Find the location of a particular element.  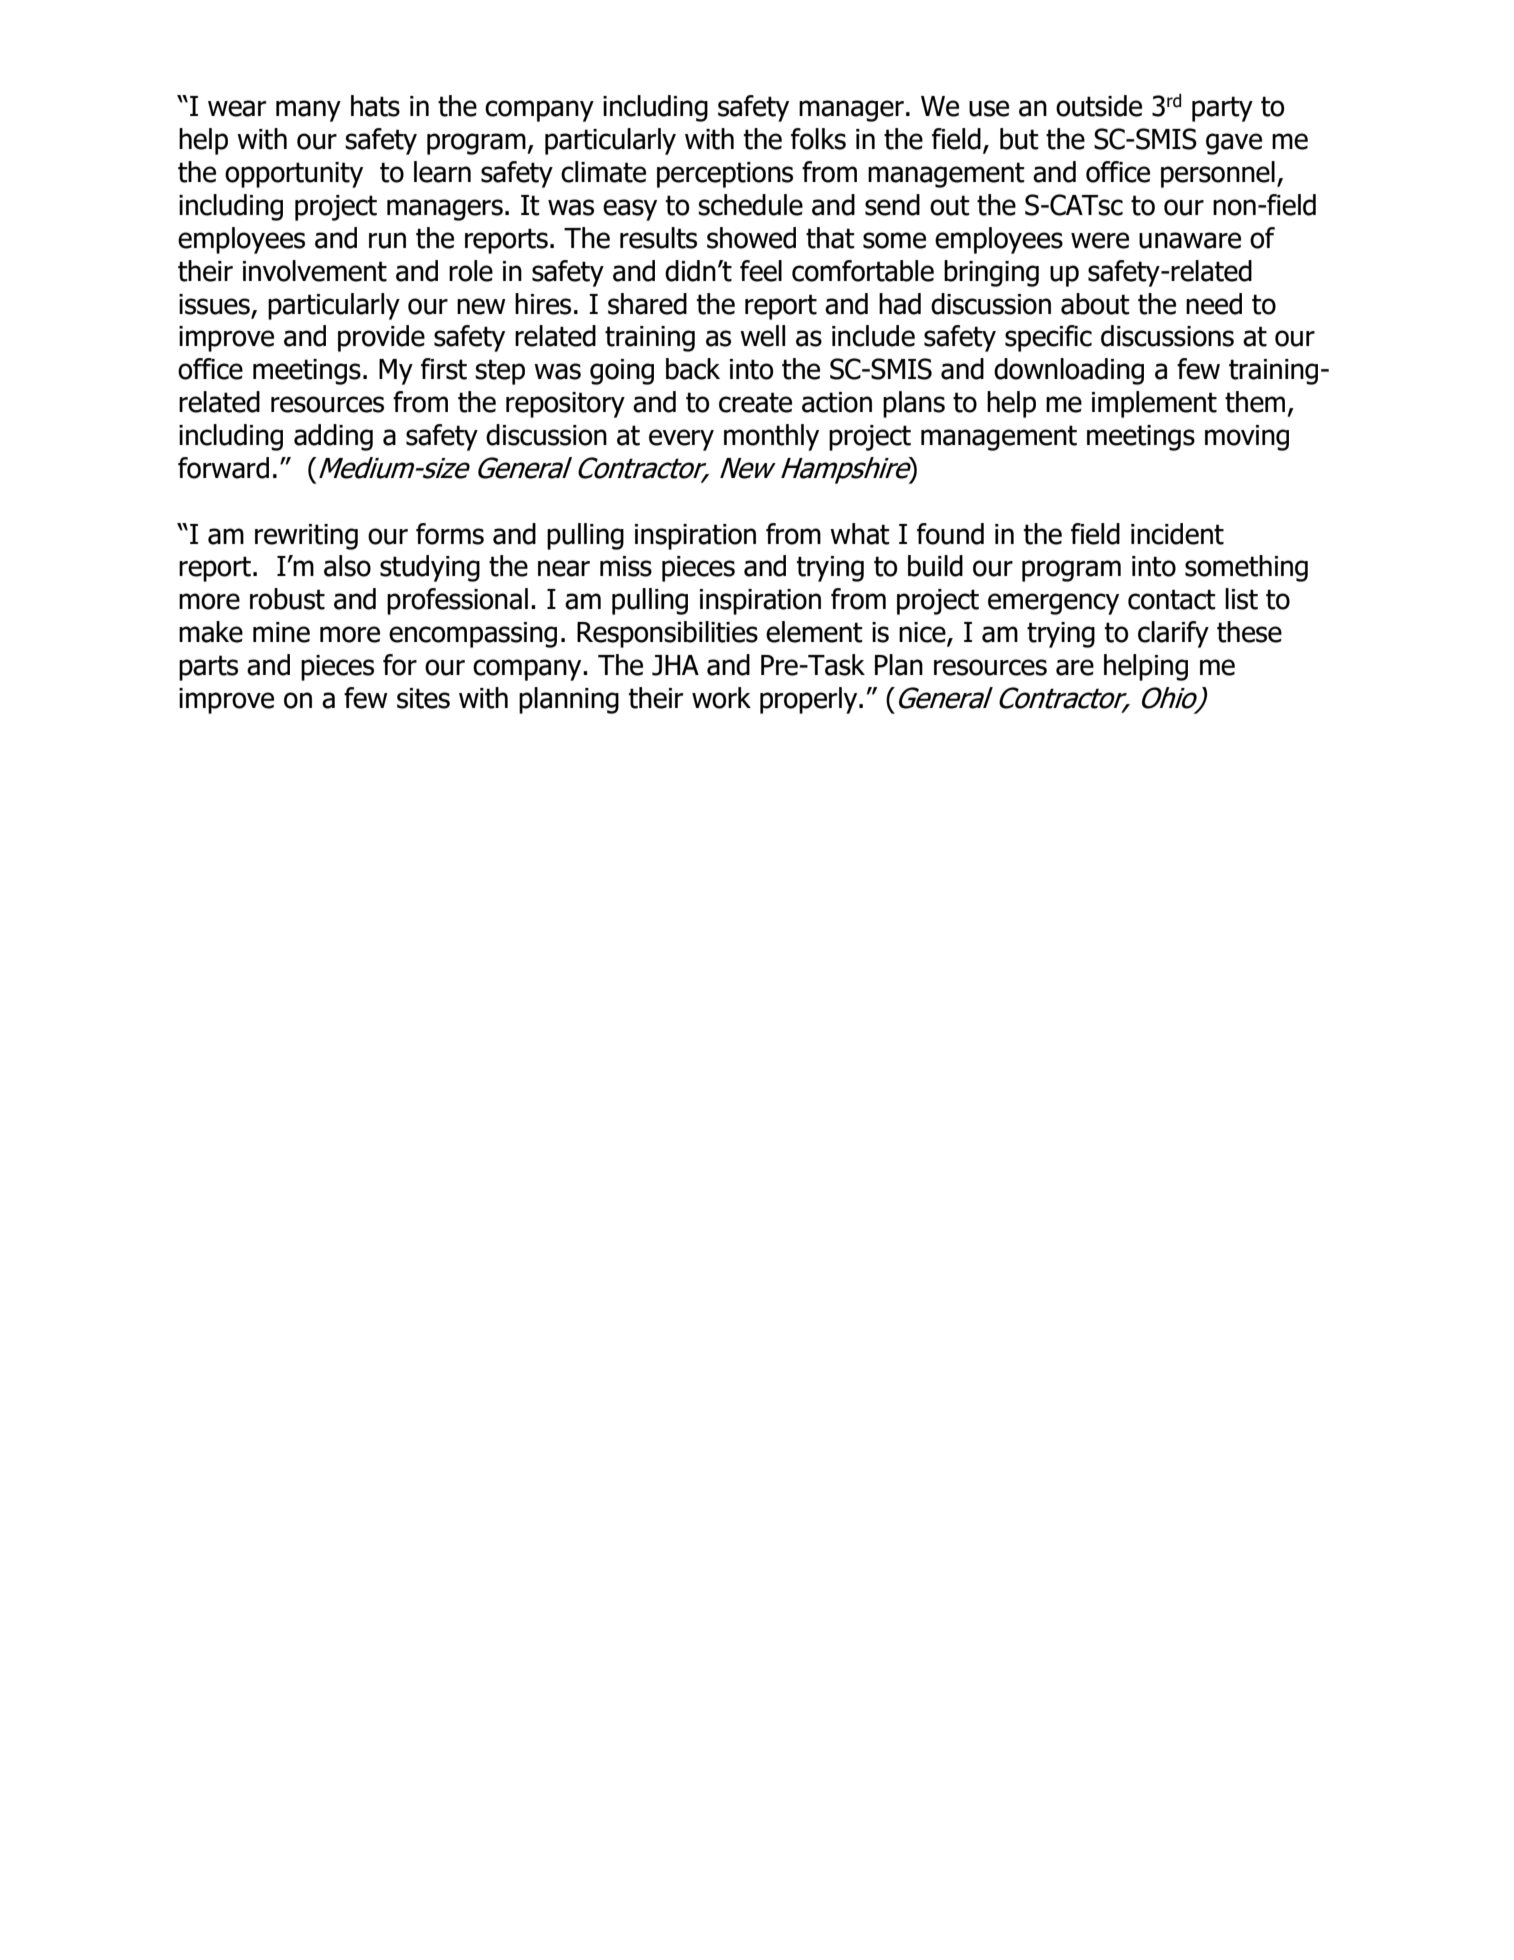

clarify is located at coordinates (1173, 634).
